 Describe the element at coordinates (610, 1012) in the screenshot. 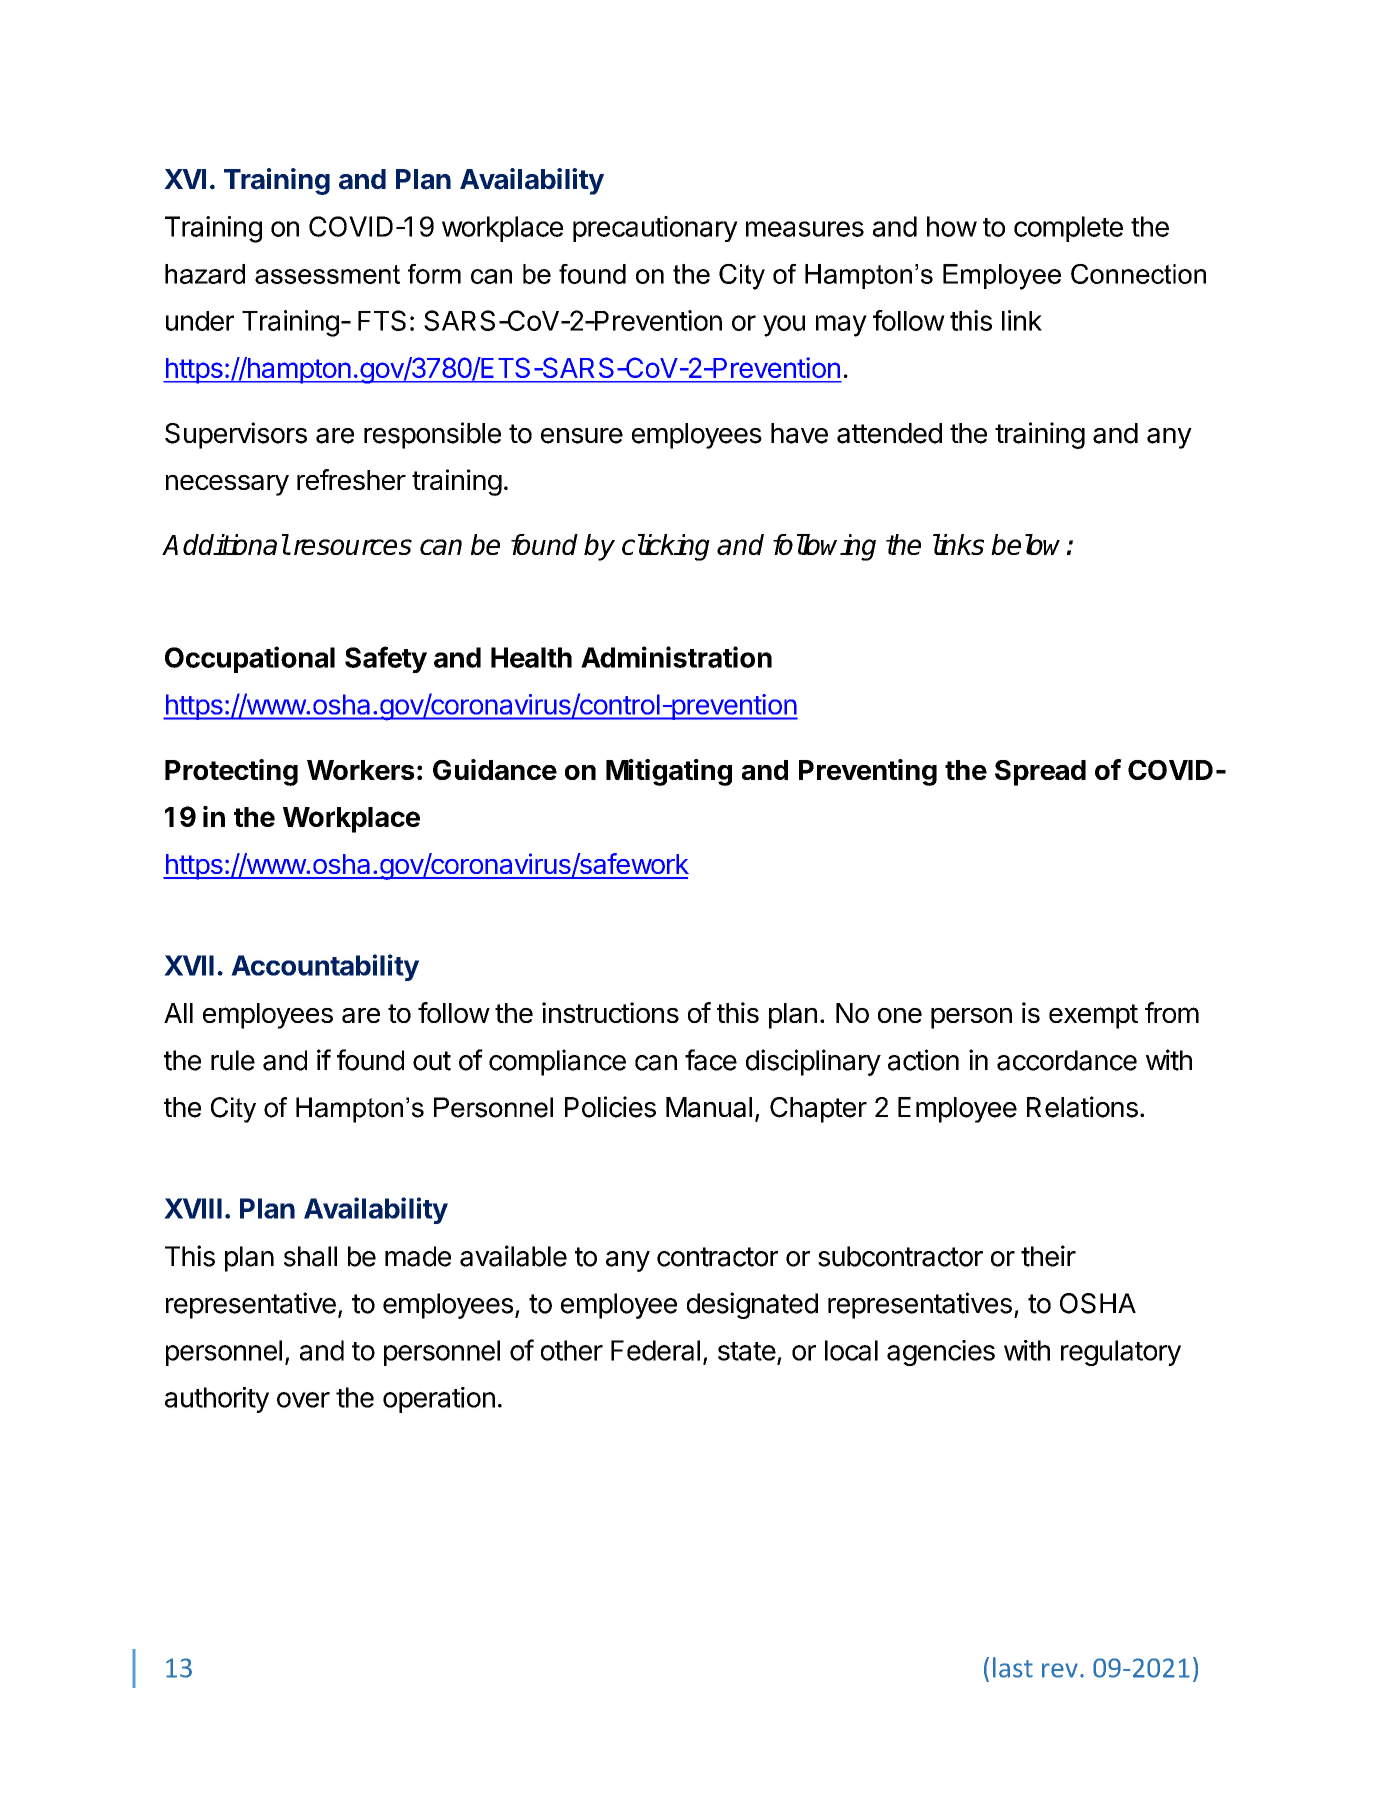

I see `instructions` at that location.
